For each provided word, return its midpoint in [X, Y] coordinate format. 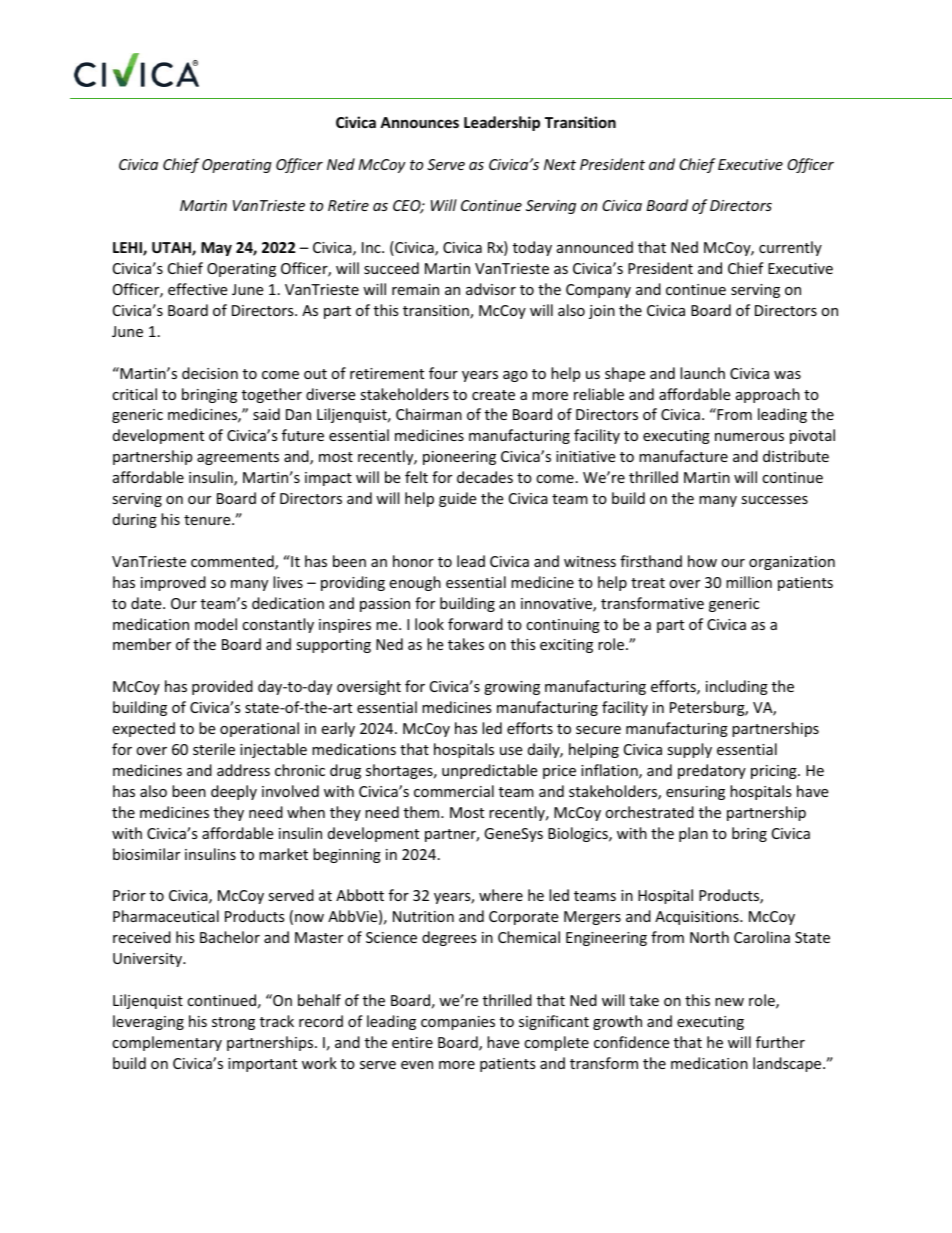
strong [233, 1023]
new [729, 1002]
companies [458, 1023]
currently [790, 248]
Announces [419, 122]
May [216, 249]
